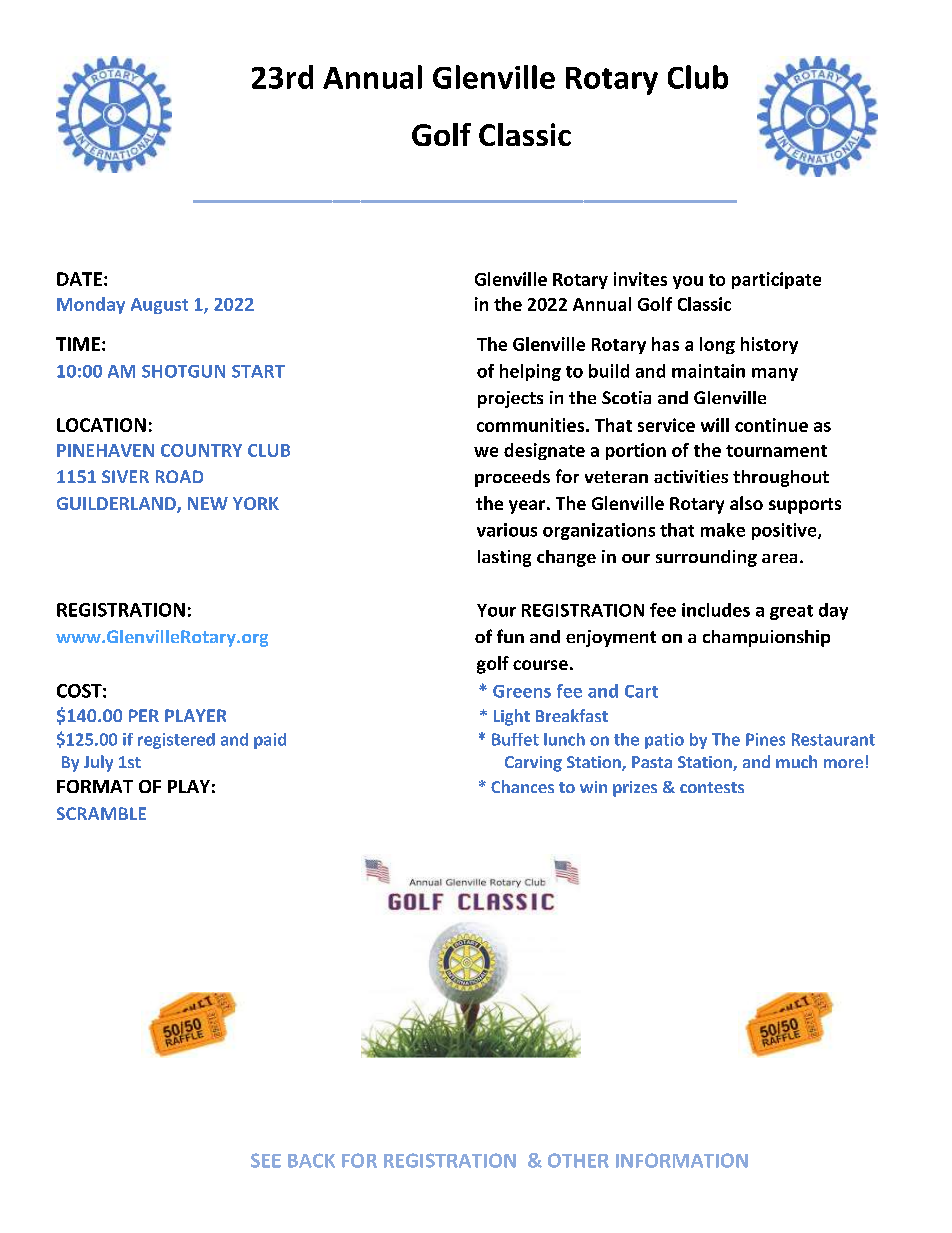 This screenshot has height=1233, width=952. I want to click on SEE, so click(266, 1160).
